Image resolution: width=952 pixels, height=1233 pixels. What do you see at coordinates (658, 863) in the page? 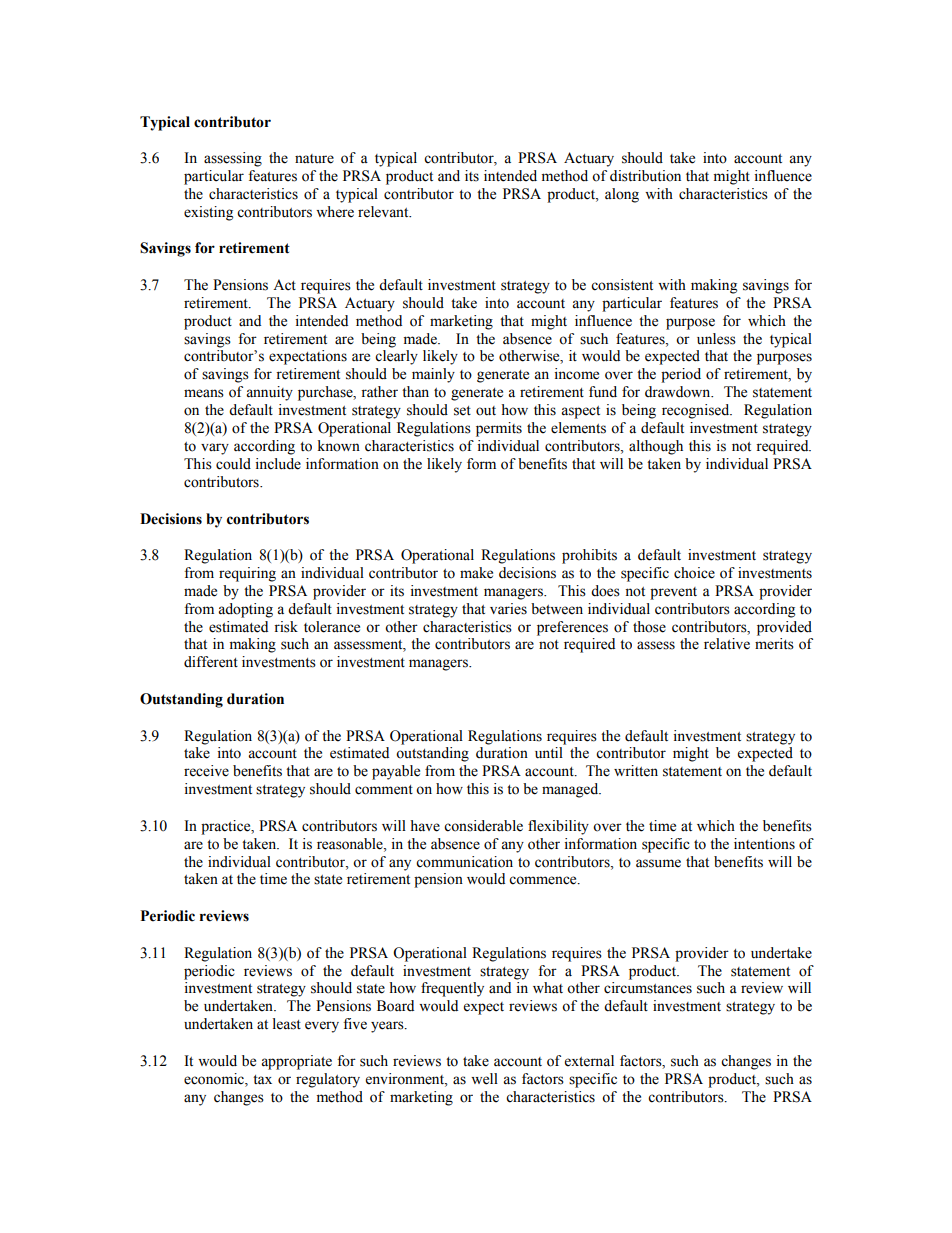
I see `assume` at bounding box center [658, 863].
